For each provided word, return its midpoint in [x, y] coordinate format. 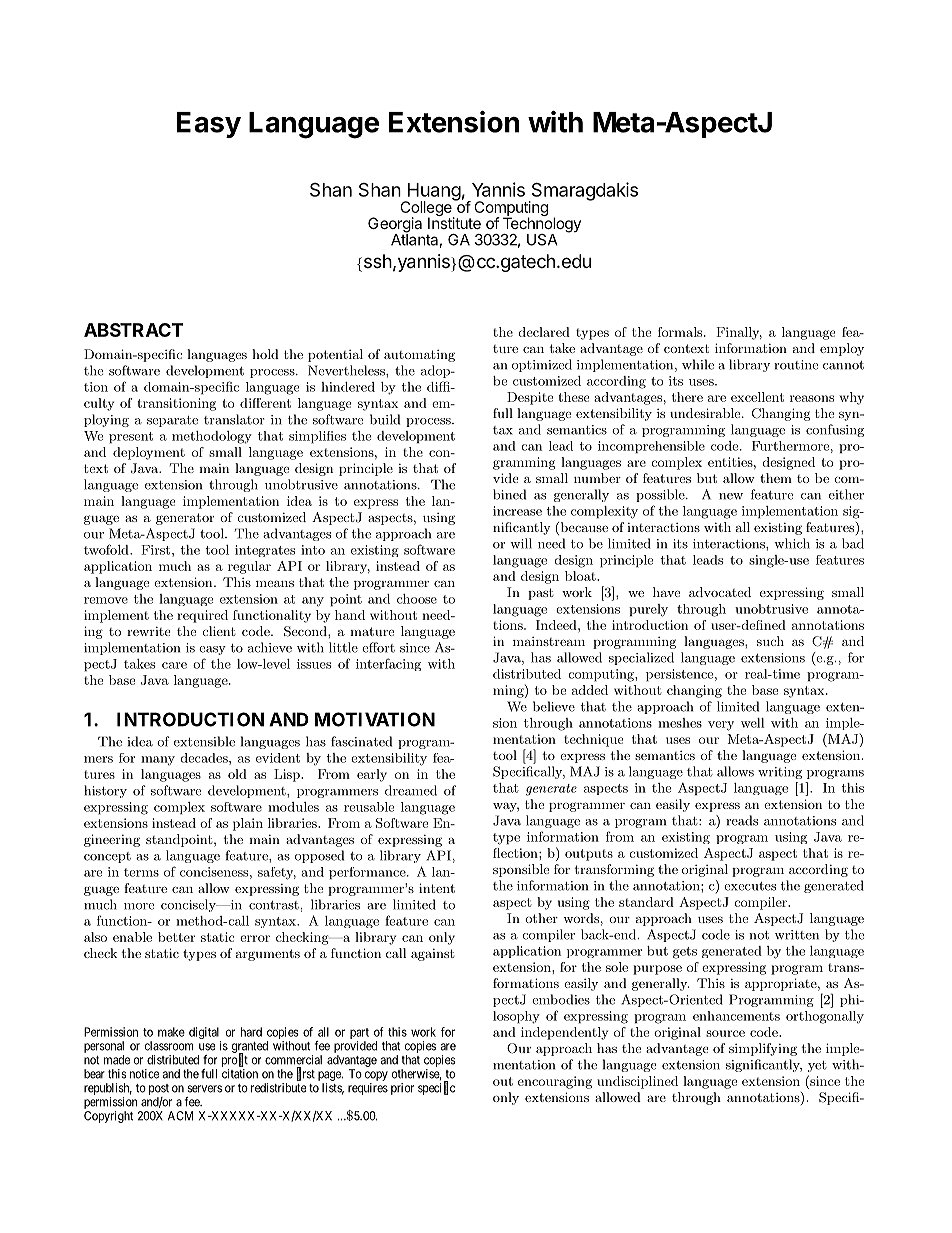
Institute [454, 222]
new [731, 496]
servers [205, 1089]
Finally [739, 333]
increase [517, 511]
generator [185, 519]
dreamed [411, 790]
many [158, 760]
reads [742, 820]
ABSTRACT [133, 330]
